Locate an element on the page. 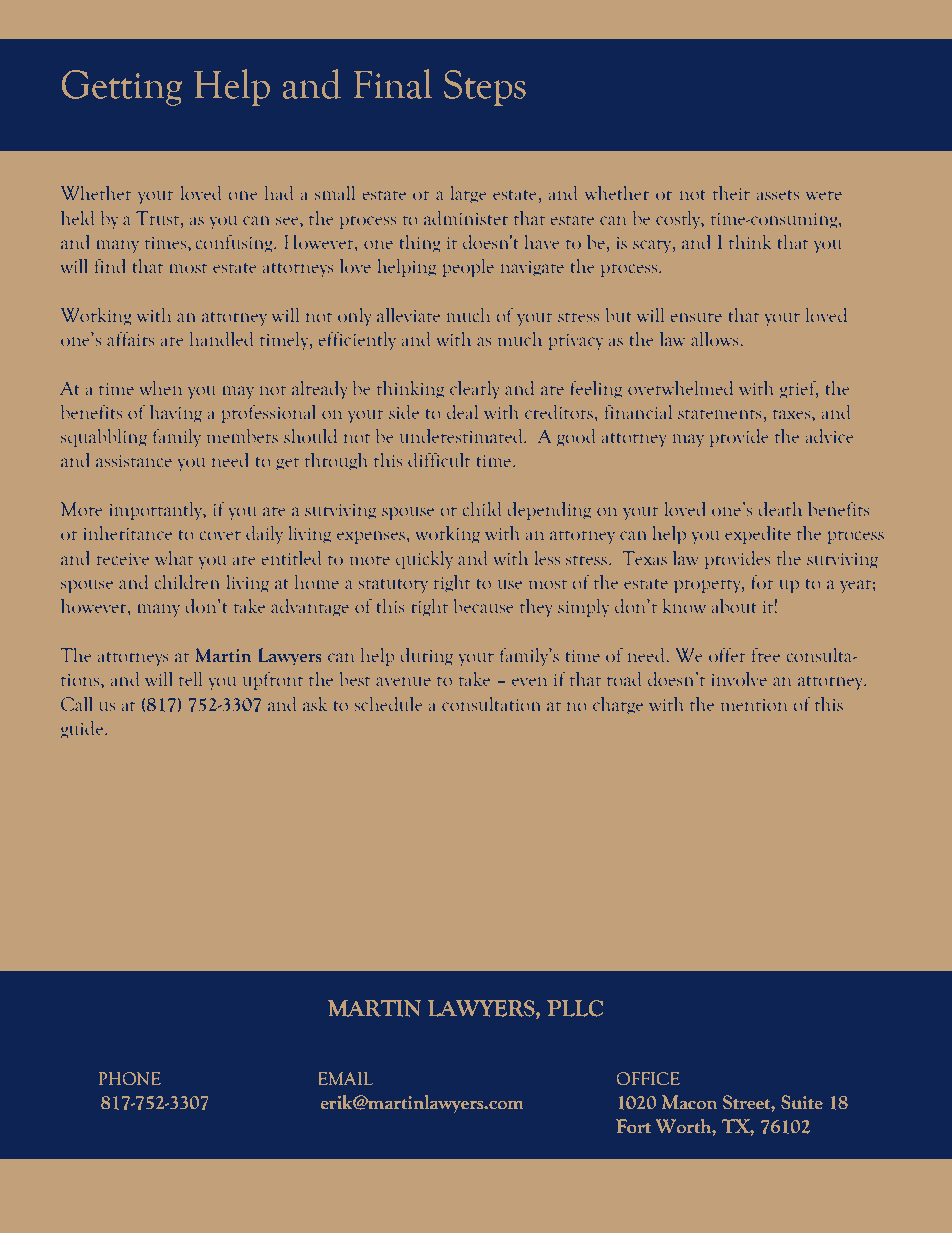 The width and height of the image is (952, 1233). what is located at coordinates (174, 558).
